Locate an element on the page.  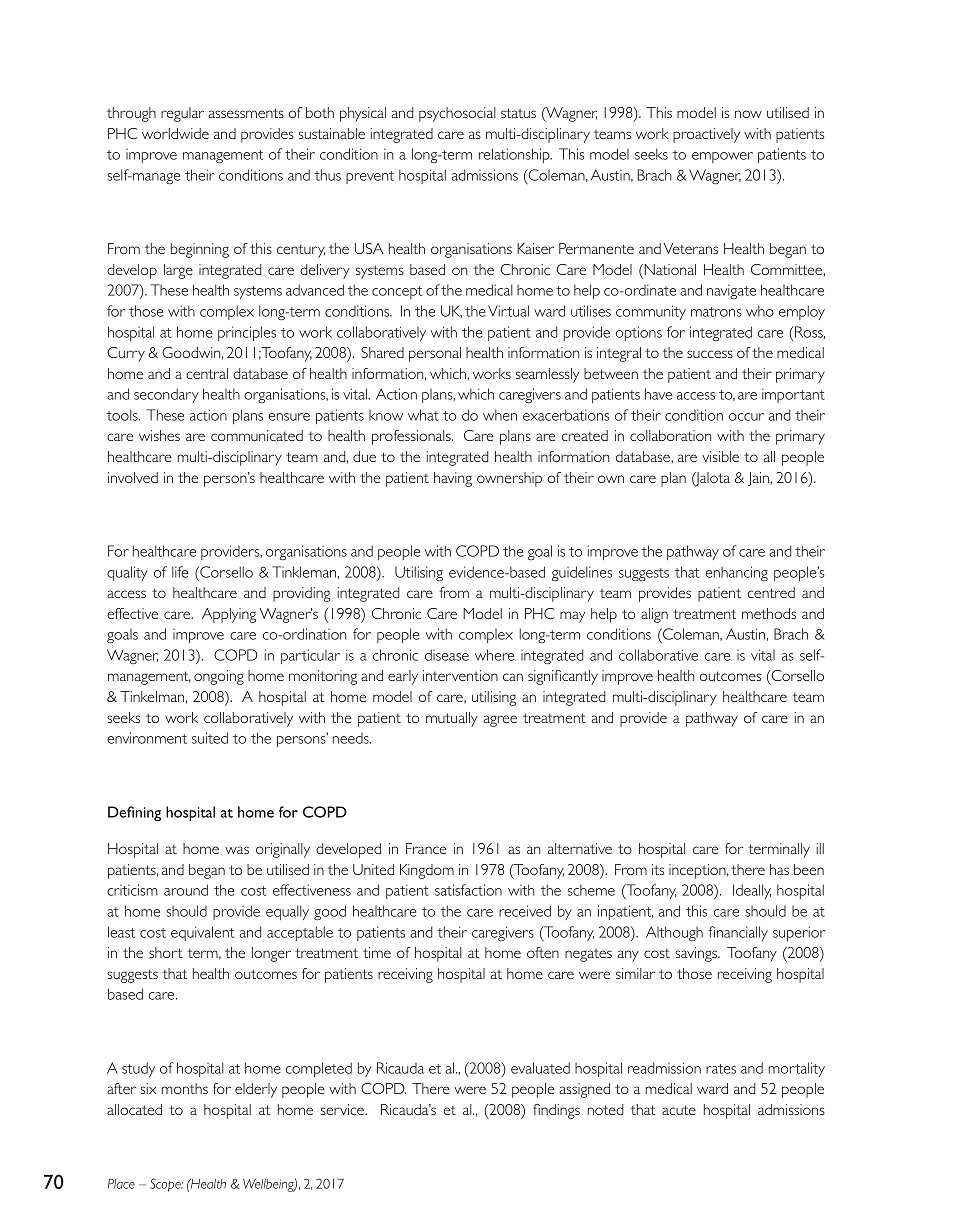
worldwide is located at coordinates (175, 133).
